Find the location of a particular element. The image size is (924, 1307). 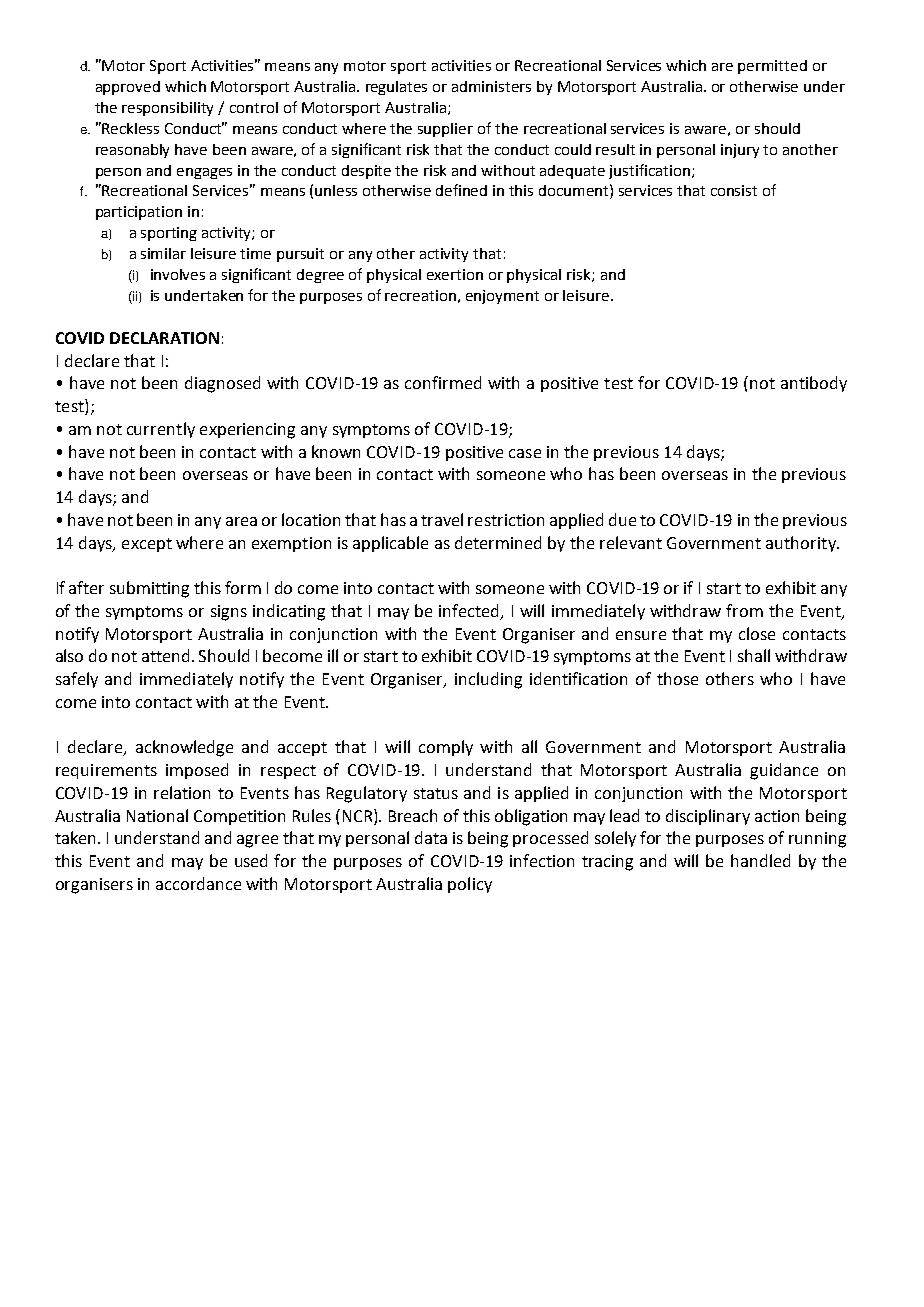

permitted is located at coordinates (772, 67).
